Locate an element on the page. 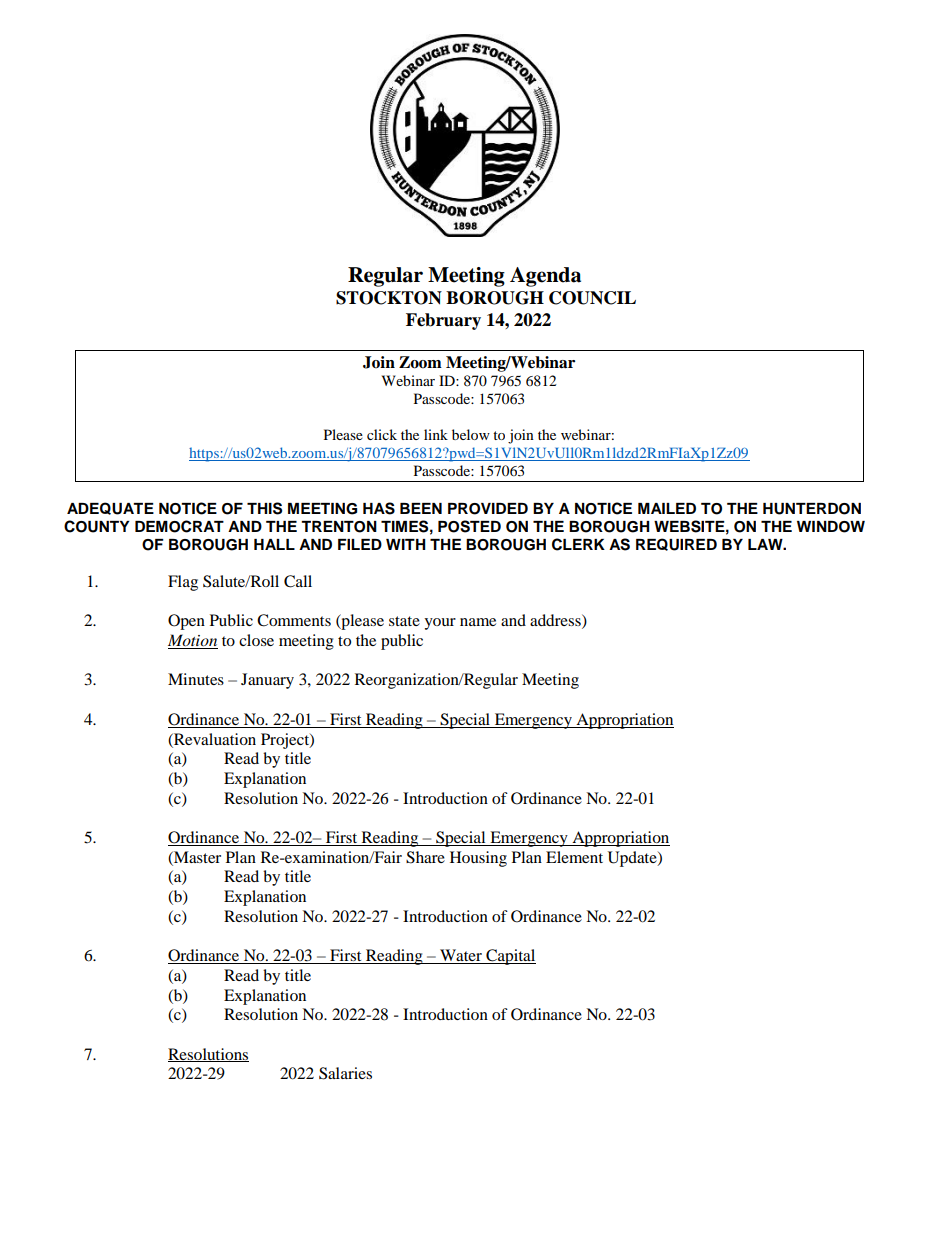 This document has width=952, height=1233. Housing is located at coordinates (478, 859).
